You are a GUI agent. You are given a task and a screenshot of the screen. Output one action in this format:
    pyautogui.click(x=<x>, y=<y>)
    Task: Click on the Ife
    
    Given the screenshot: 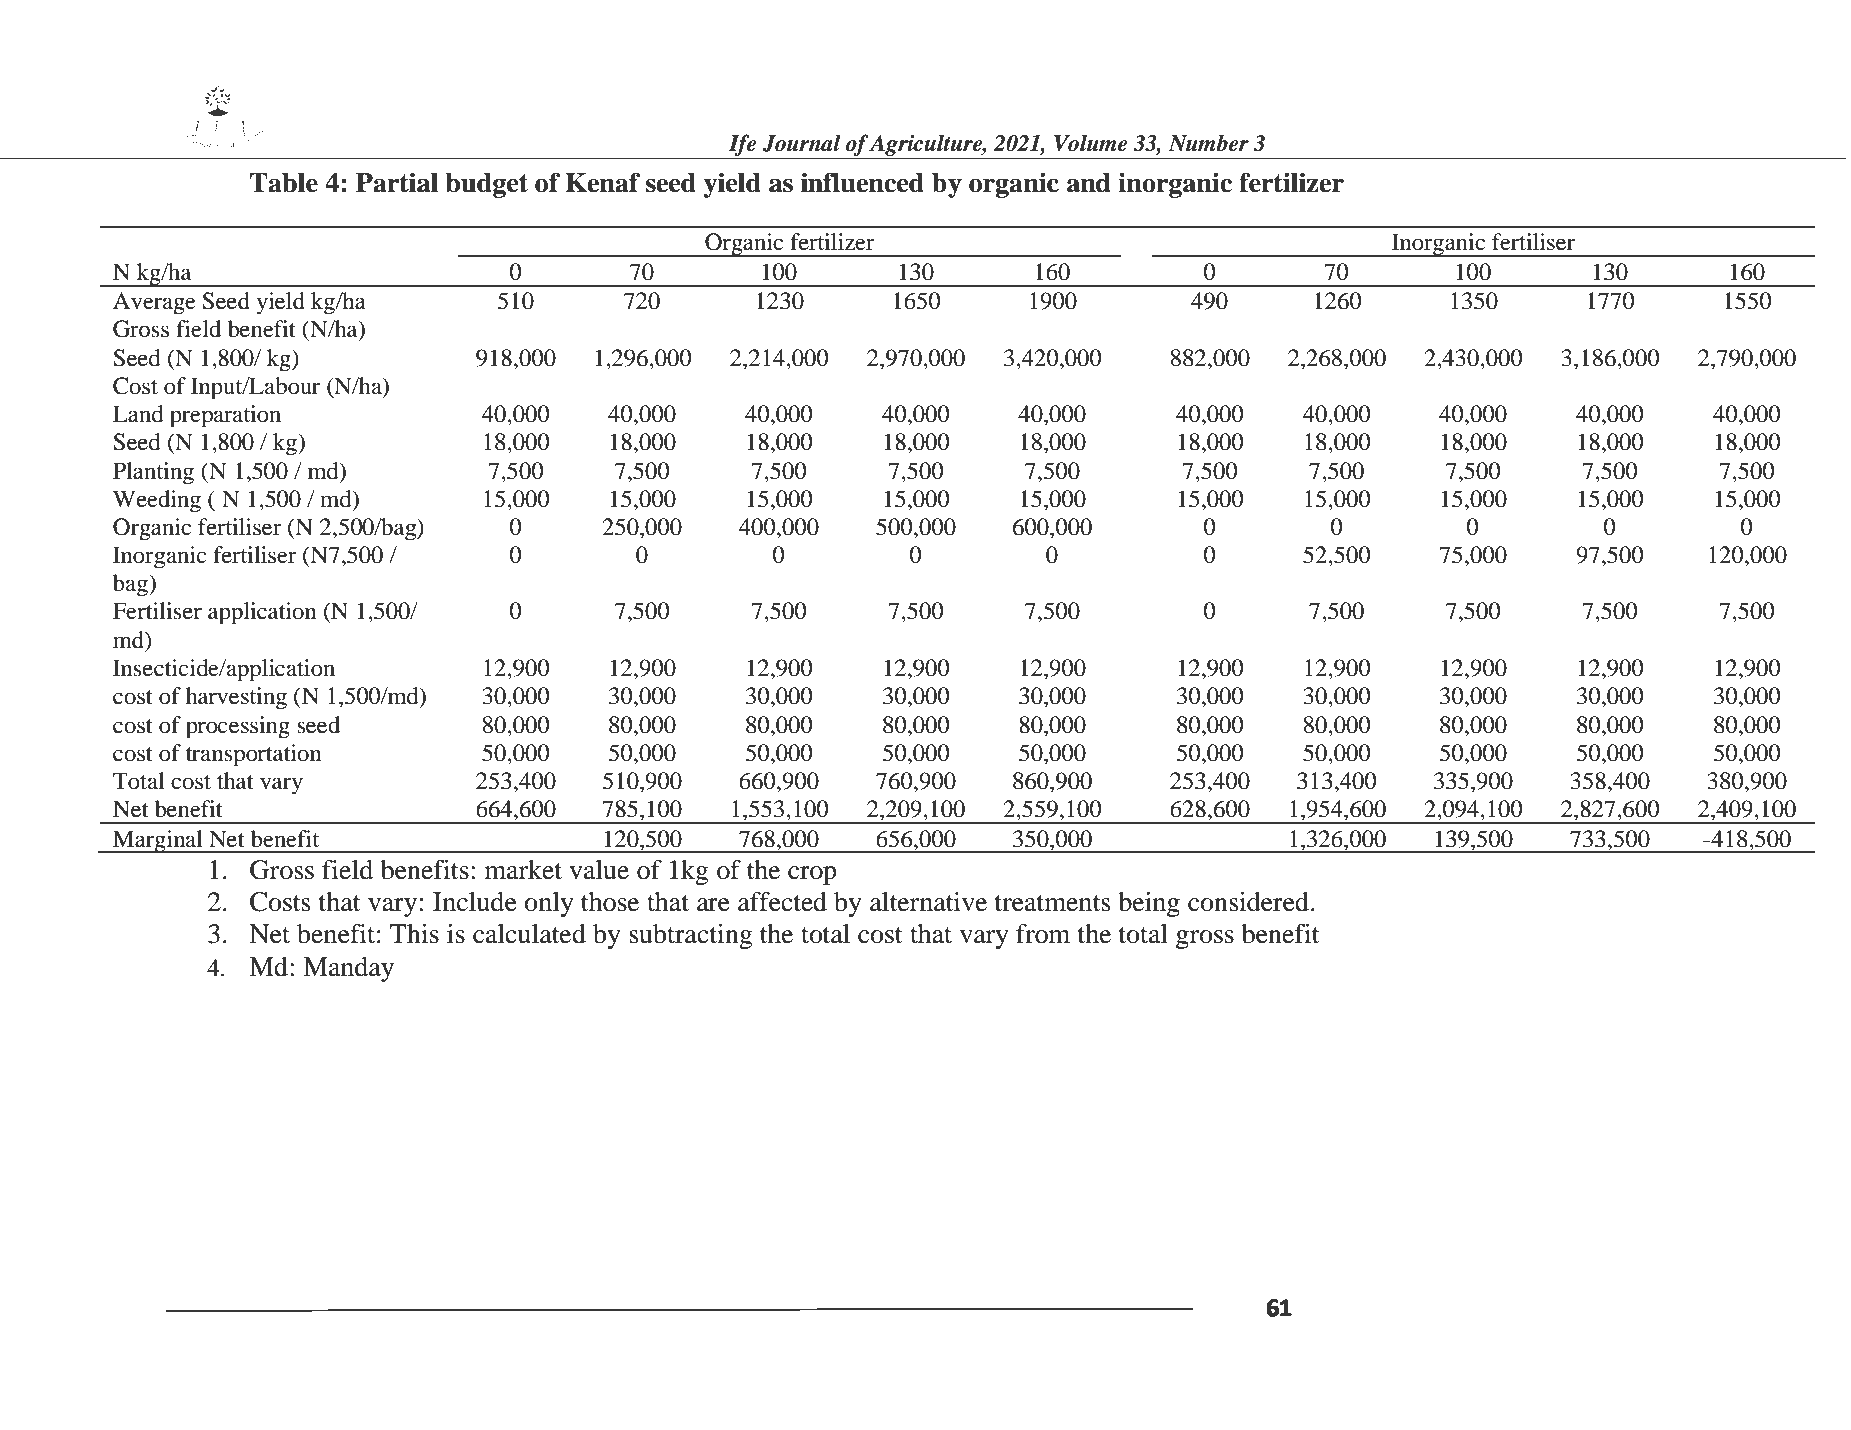 What is the action you would take?
    pyautogui.click(x=742, y=145)
